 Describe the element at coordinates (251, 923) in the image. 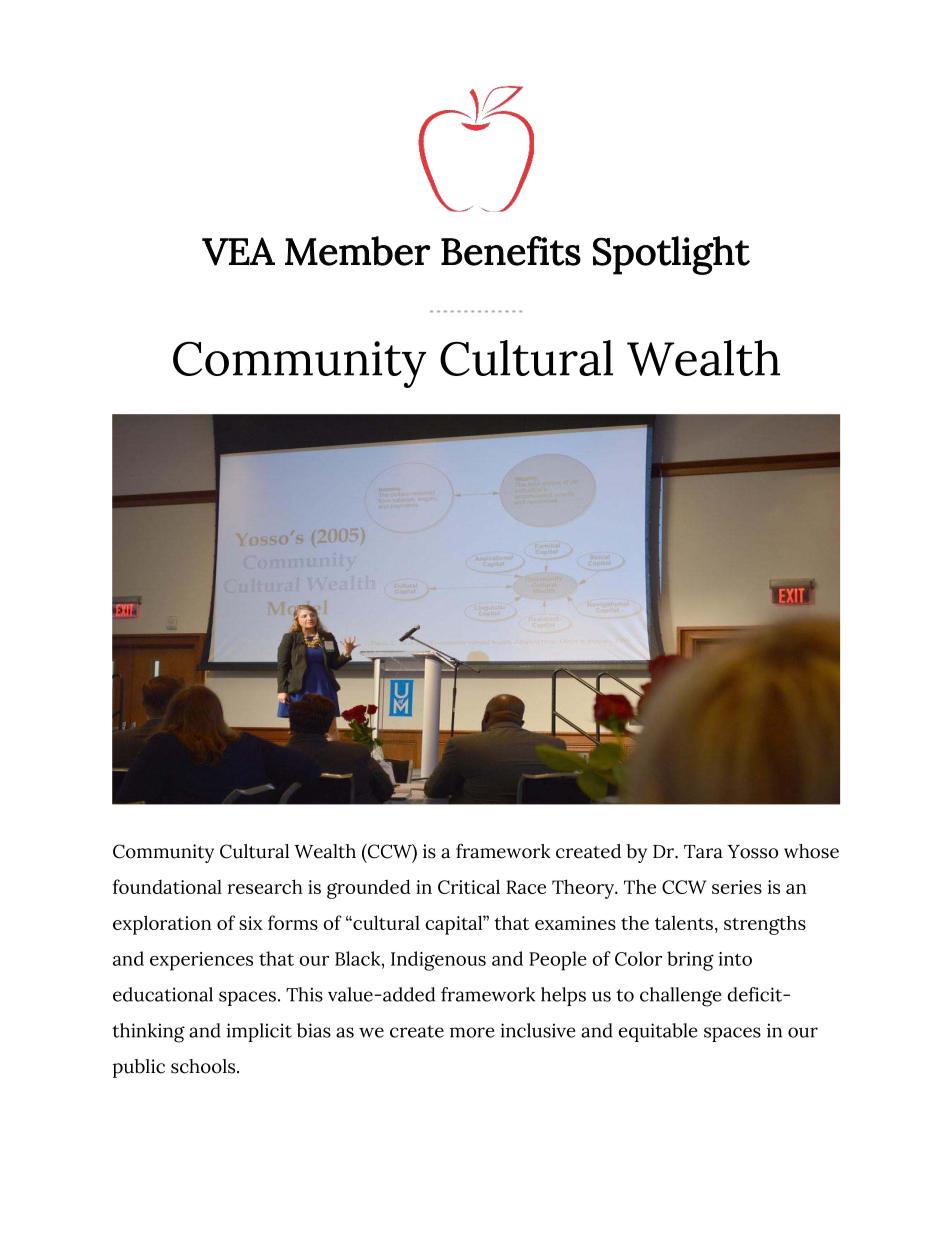

I see `six` at that location.
